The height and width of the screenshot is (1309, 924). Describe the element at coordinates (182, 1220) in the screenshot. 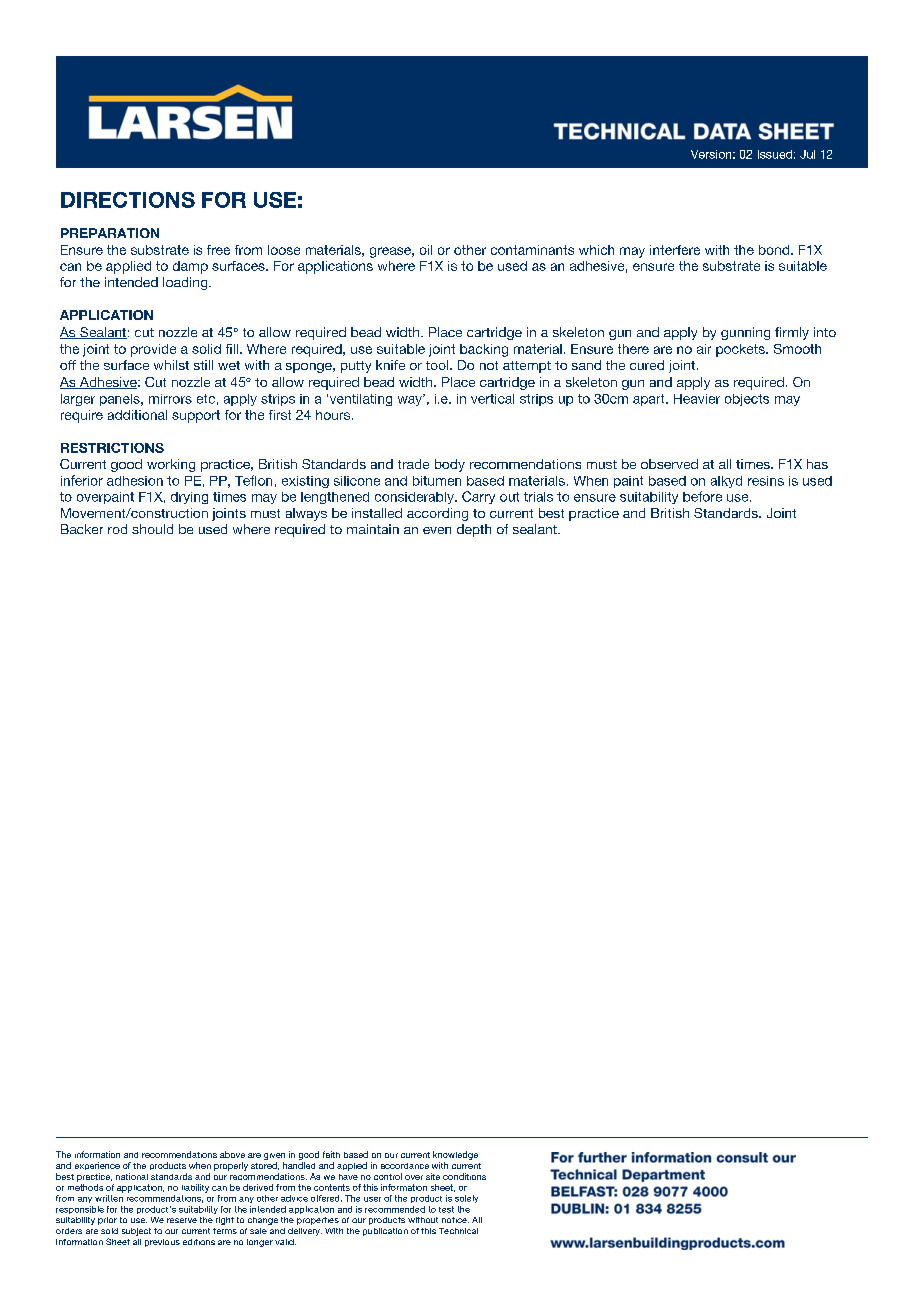

I see `reserve` at that location.
